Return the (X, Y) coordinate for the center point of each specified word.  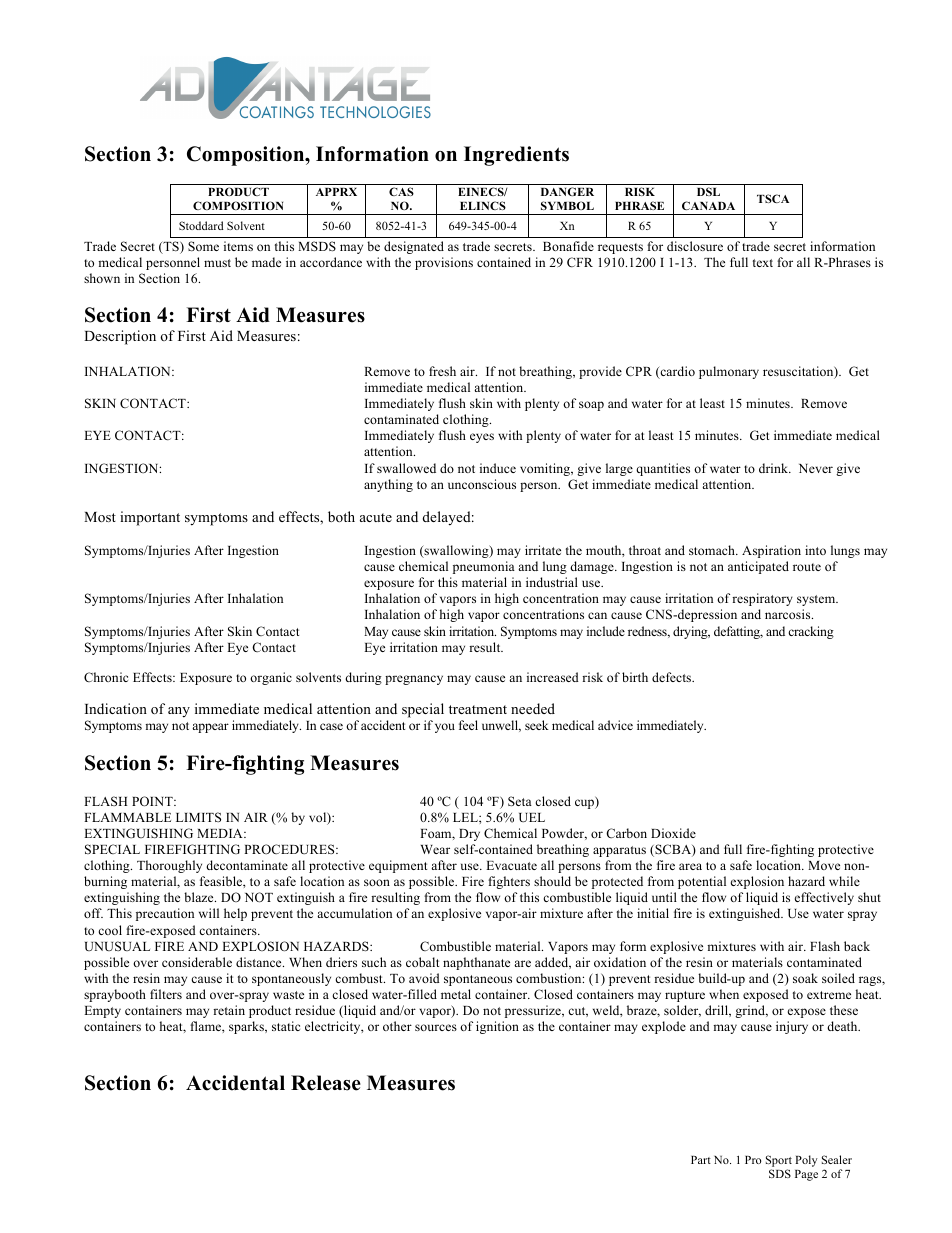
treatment (478, 709)
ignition (497, 1027)
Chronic (106, 677)
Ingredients (516, 156)
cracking (811, 632)
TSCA (773, 198)
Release (326, 1083)
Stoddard (201, 225)
